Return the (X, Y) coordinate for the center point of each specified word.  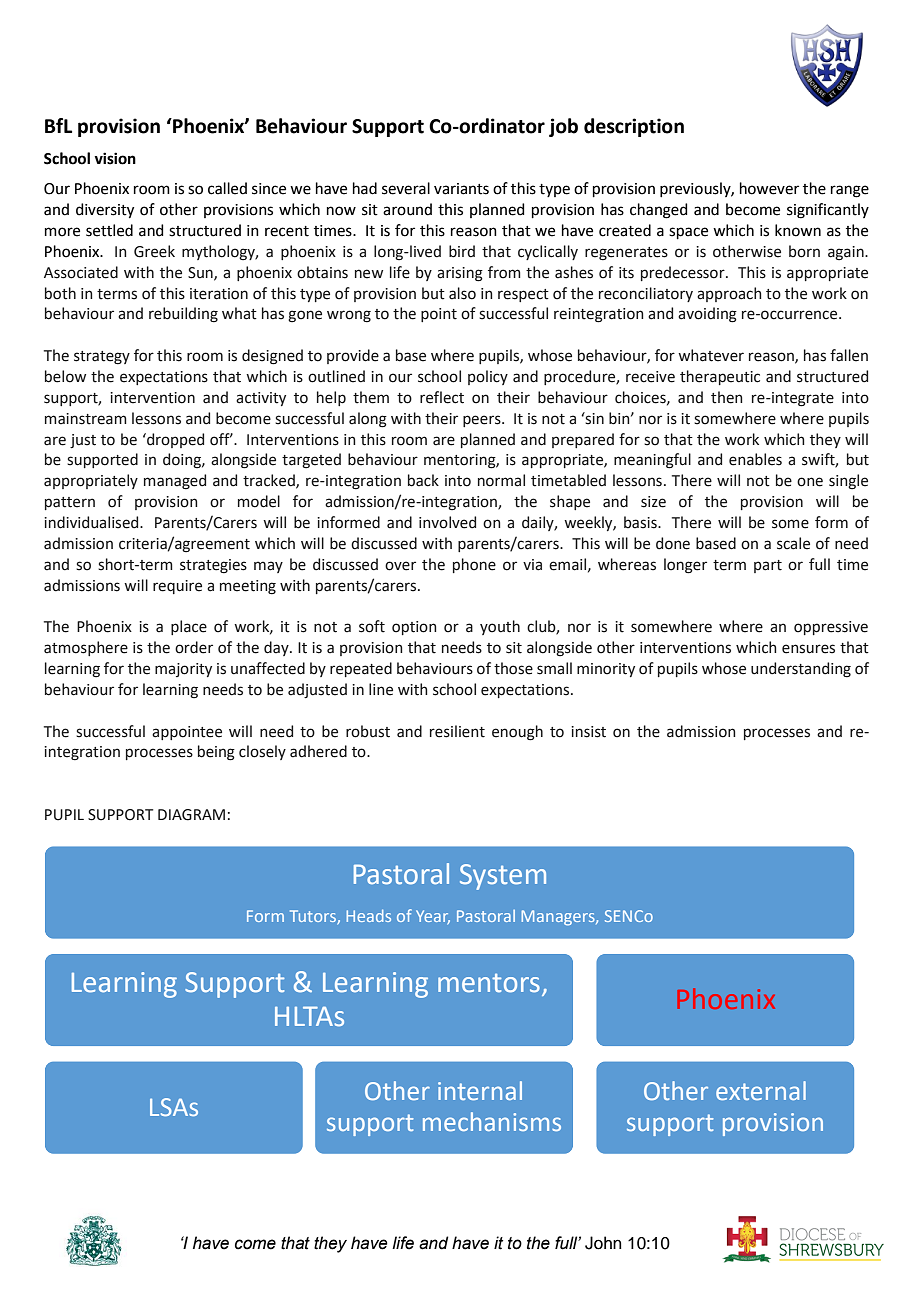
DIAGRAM (191, 815)
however (769, 188)
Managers (559, 918)
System (503, 877)
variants (461, 189)
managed (175, 482)
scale (793, 543)
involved (447, 522)
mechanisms (492, 1121)
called (227, 188)
